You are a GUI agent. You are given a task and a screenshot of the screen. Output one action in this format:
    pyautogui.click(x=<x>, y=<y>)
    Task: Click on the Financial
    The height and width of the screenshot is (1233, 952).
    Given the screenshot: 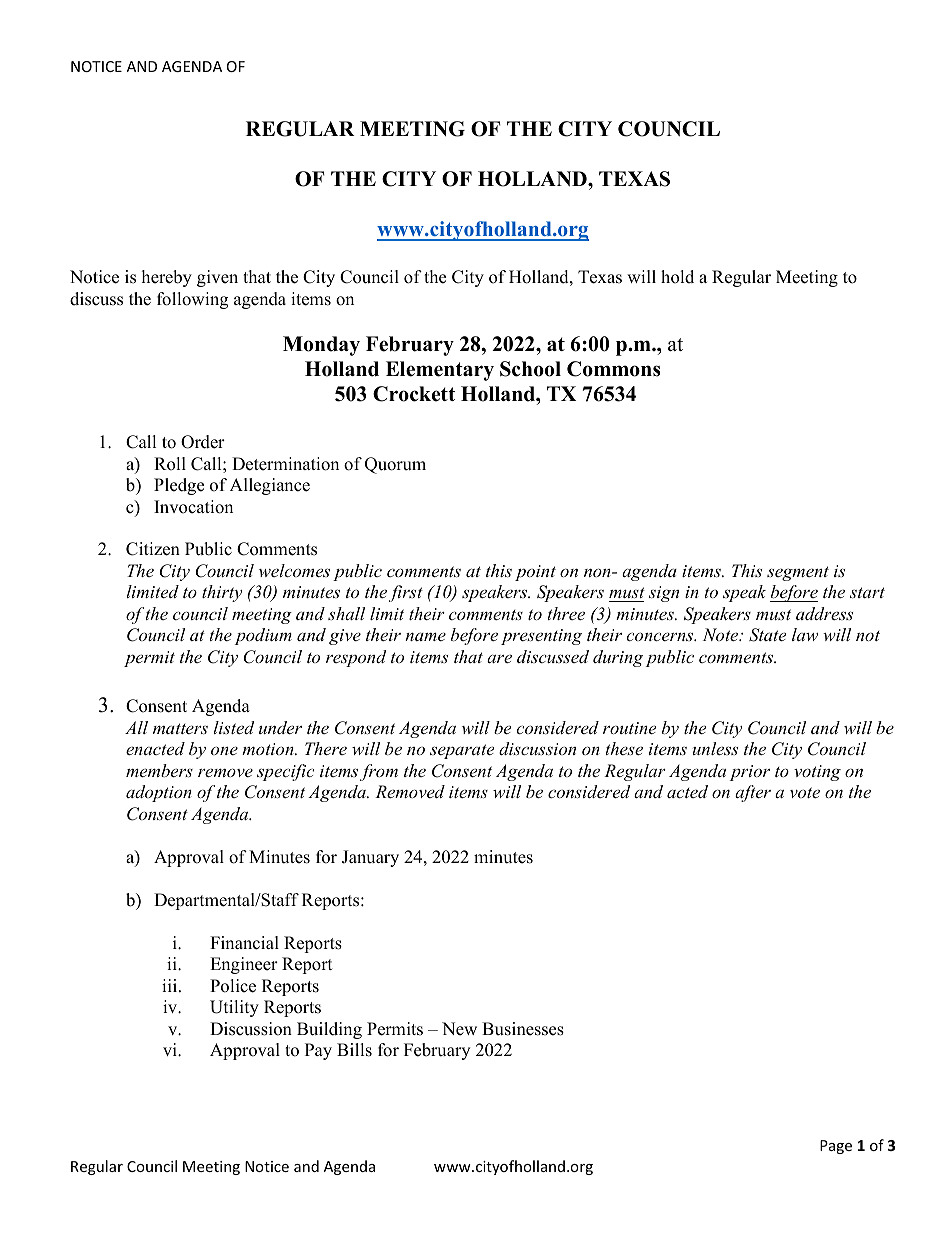 What is the action you would take?
    pyautogui.click(x=244, y=943)
